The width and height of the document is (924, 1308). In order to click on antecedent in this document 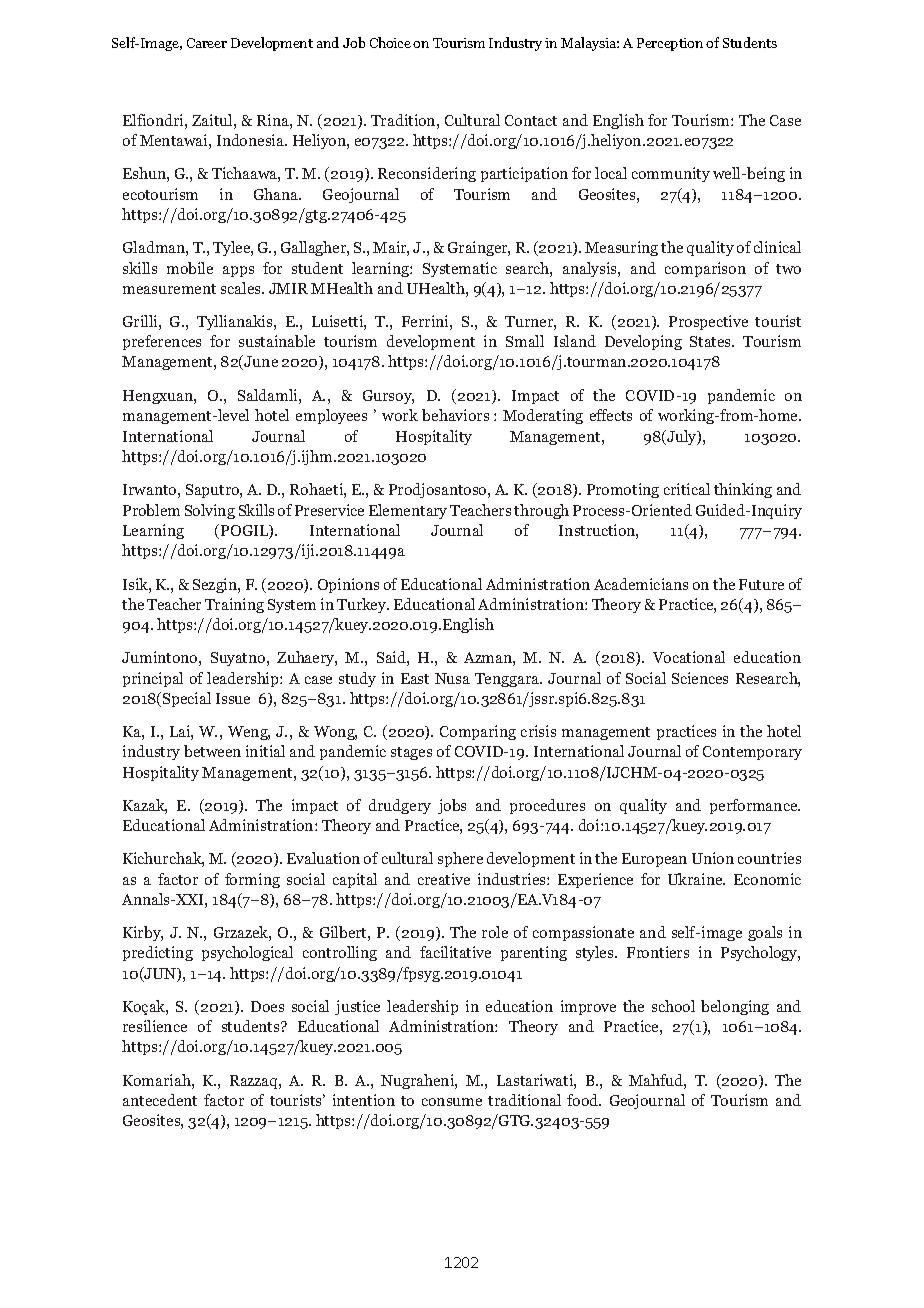, I will do `click(160, 1100)`.
